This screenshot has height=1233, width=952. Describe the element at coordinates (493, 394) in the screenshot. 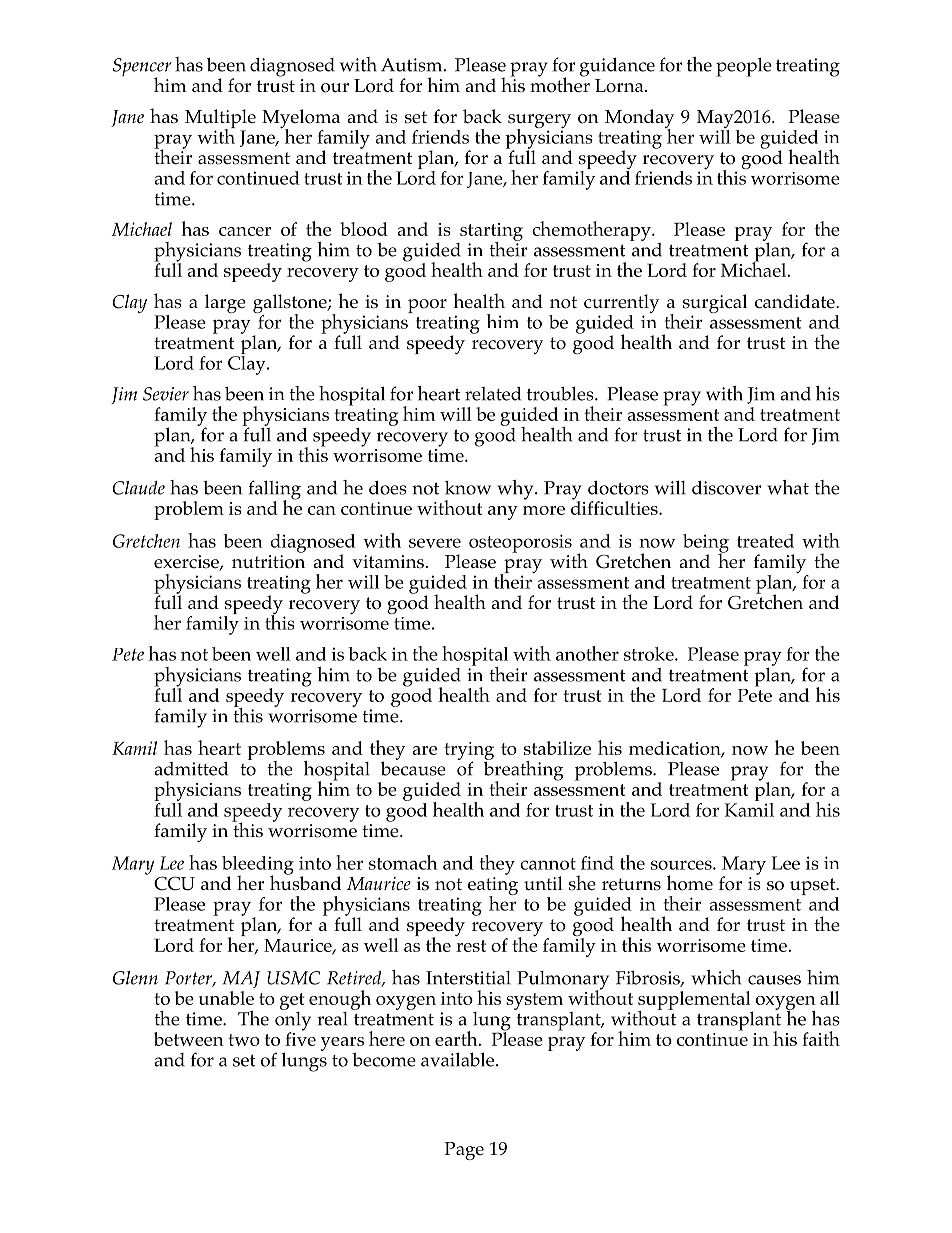

I see `related` at that location.
